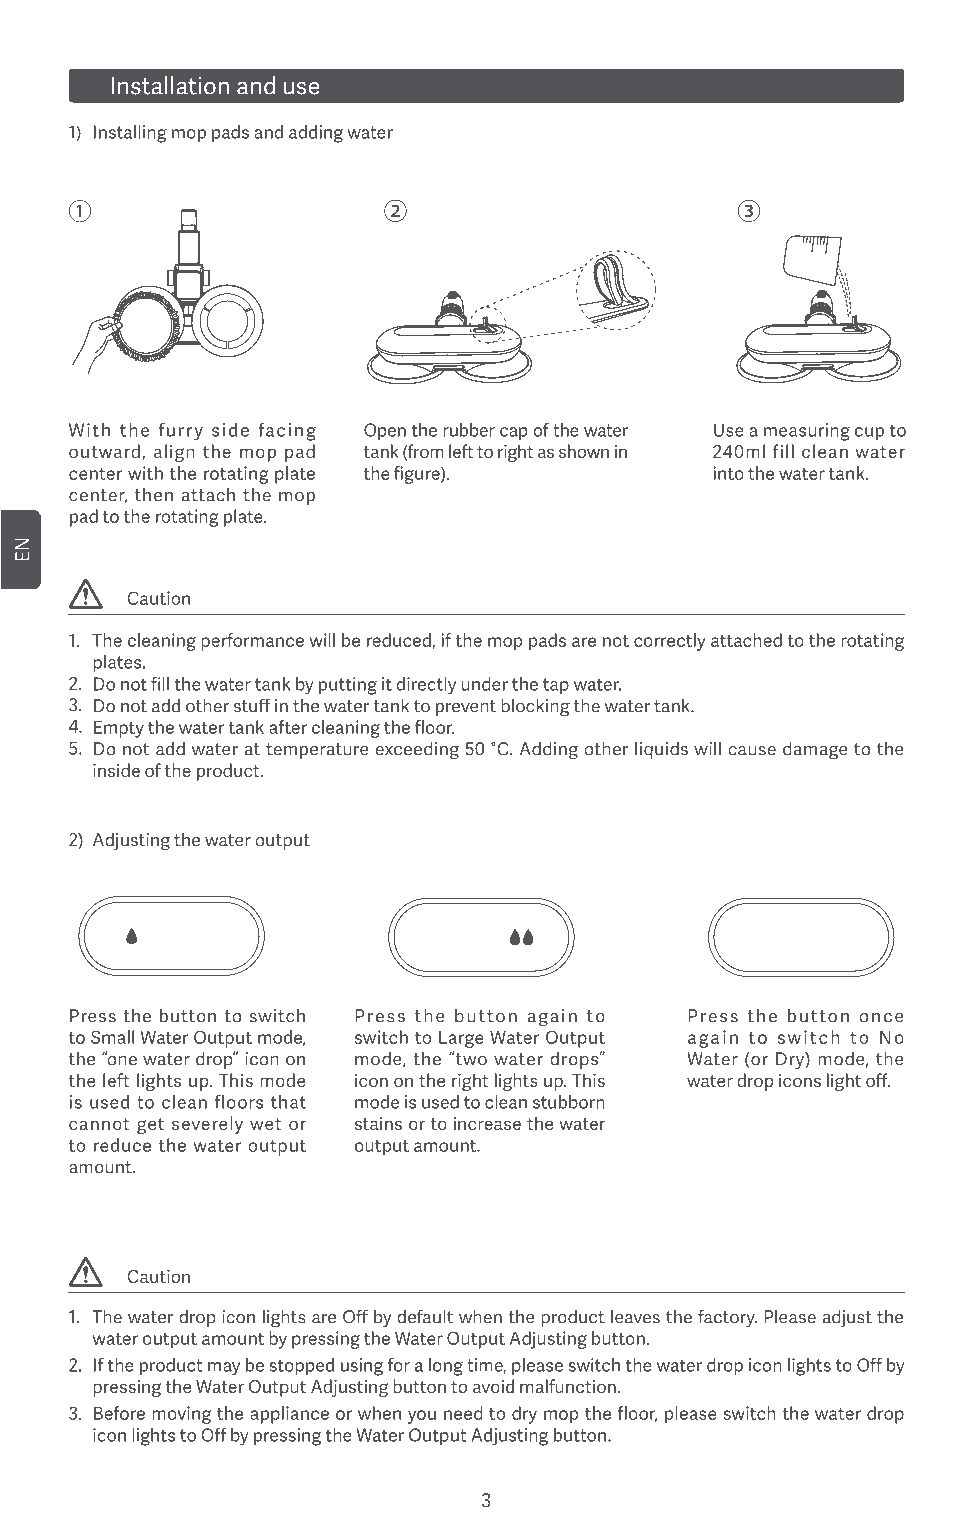 The height and width of the image is (1530, 973). Describe the element at coordinates (493, 1386) in the image. I see `avoid` at that location.
